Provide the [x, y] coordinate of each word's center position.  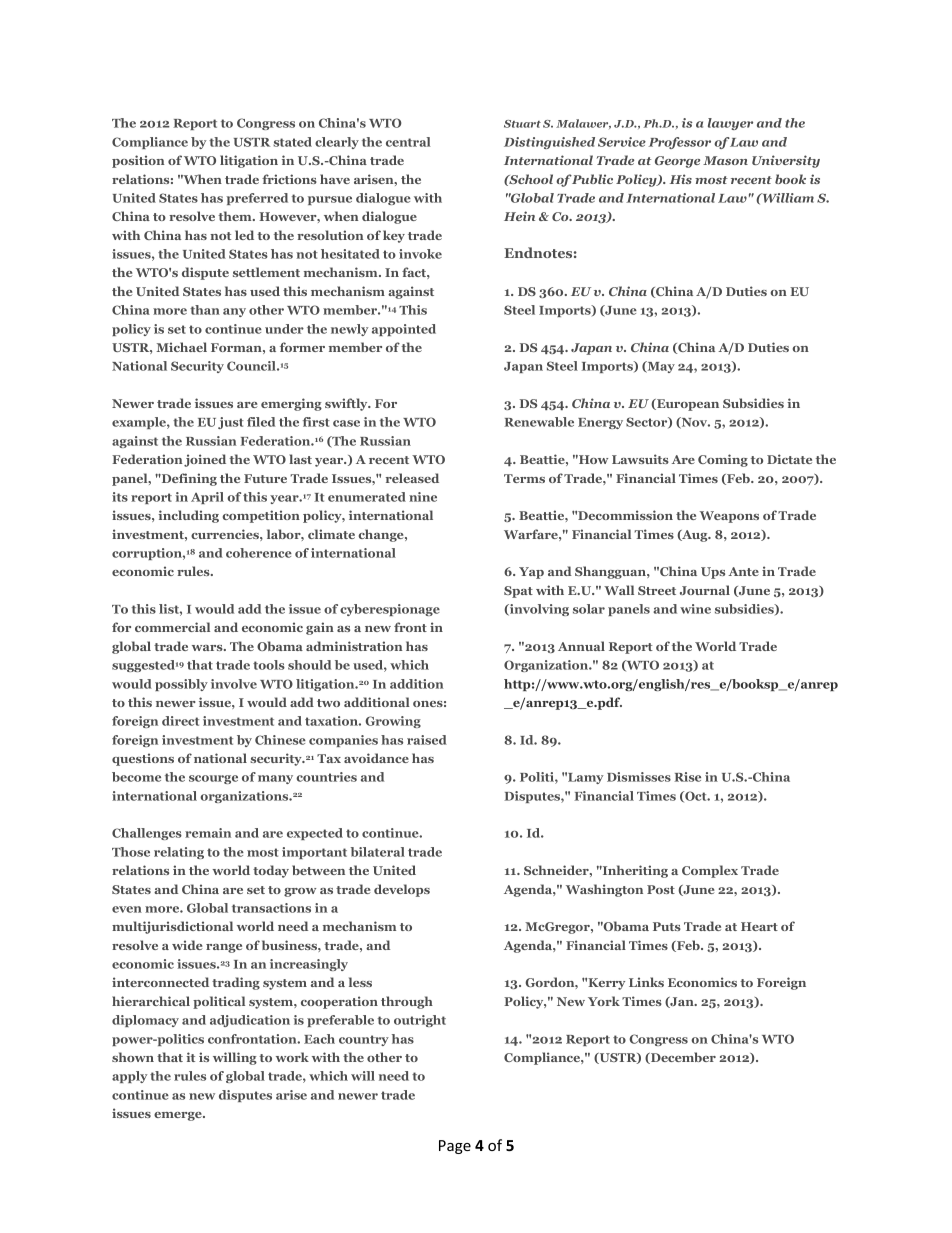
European [687, 405]
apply [129, 1077]
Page [455, 1147]
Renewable [539, 422]
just [231, 423]
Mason [725, 160]
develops [402, 890]
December [682, 1058]
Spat [518, 592]
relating [179, 853]
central [408, 142]
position [138, 161]
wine [695, 609]
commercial [172, 627]
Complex [710, 871]
